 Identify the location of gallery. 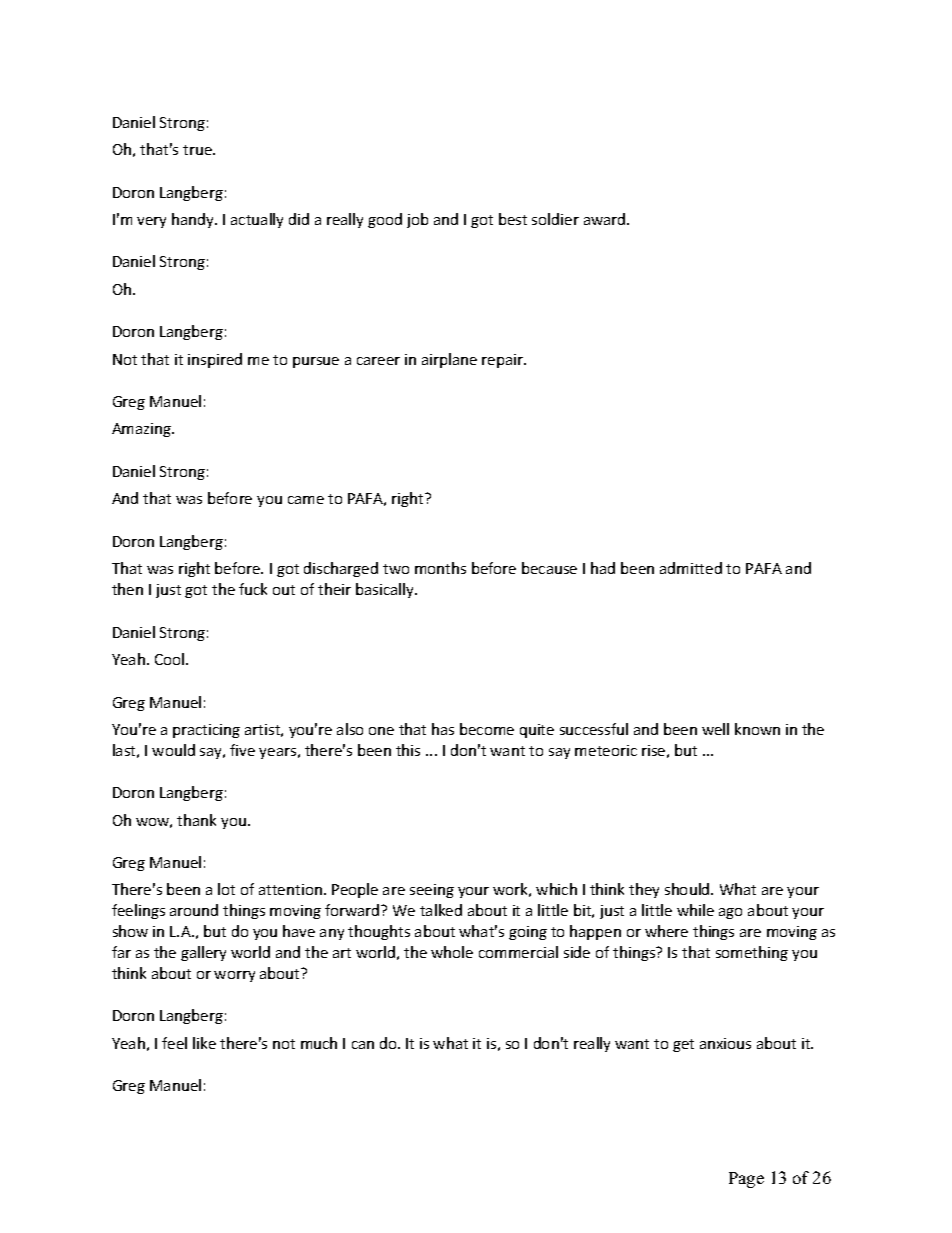
(203, 953).
